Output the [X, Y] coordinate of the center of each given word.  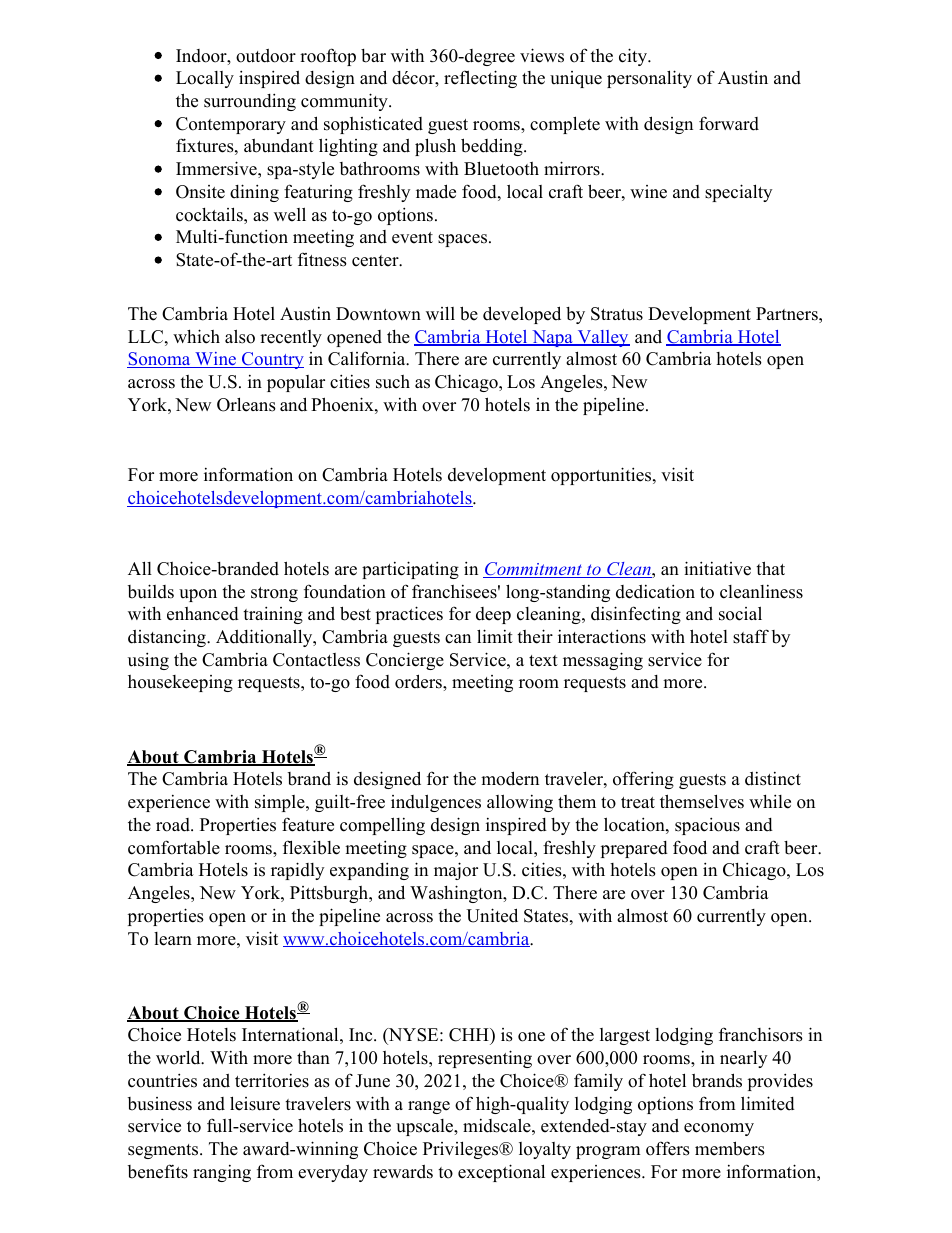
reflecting [480, 79]
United [492, 915]
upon [198, 595]
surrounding [250, 102]
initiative [717, 568]
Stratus [617, 314]
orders [419, 681]
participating [410, 570]
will [440, 313]
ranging [222, 1173]
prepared [634, 849]
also [240, 336]
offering [643, 780]
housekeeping [180, 683]
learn [173, 939]
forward [729, 123]
